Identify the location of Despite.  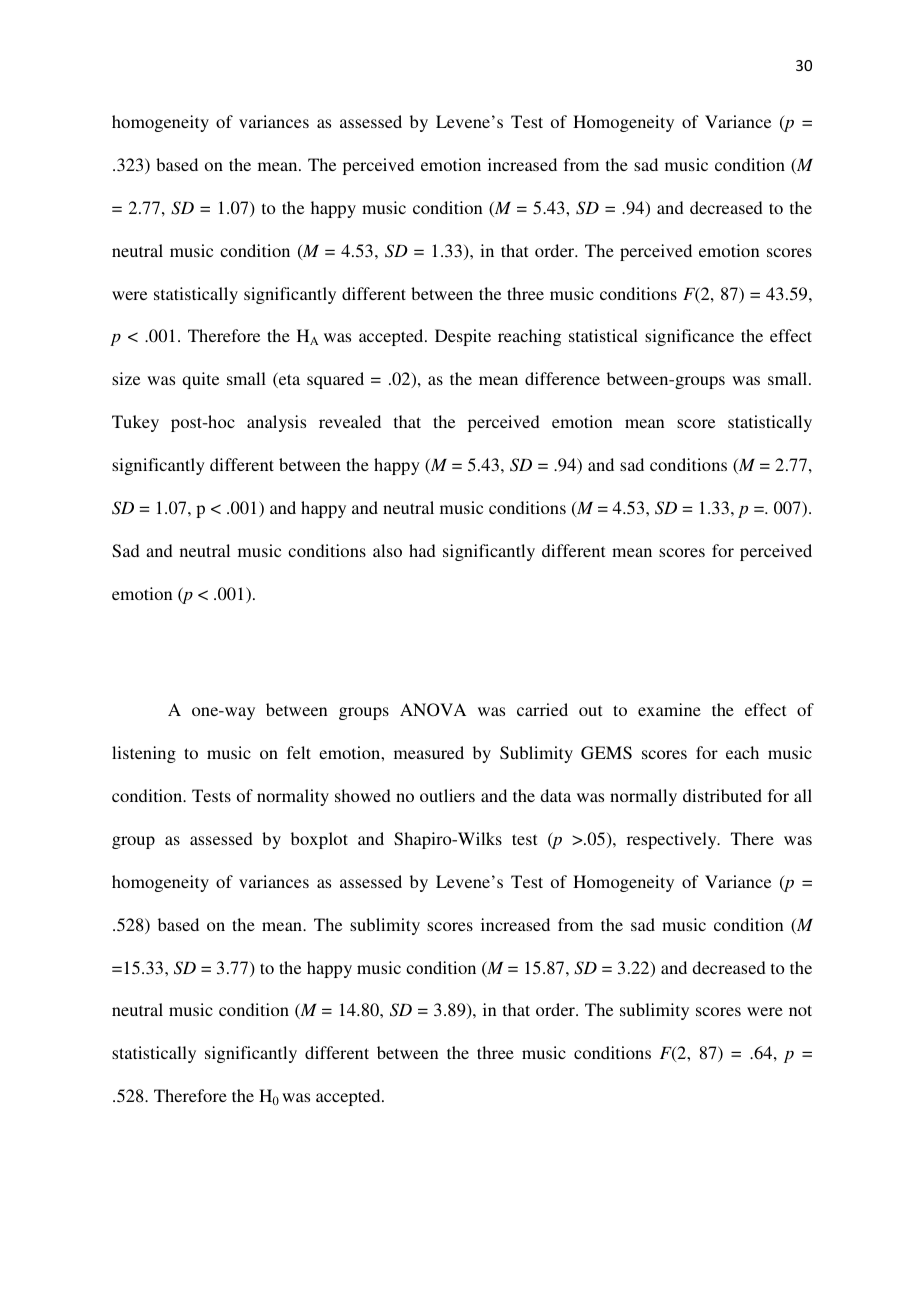
(463, 337).
